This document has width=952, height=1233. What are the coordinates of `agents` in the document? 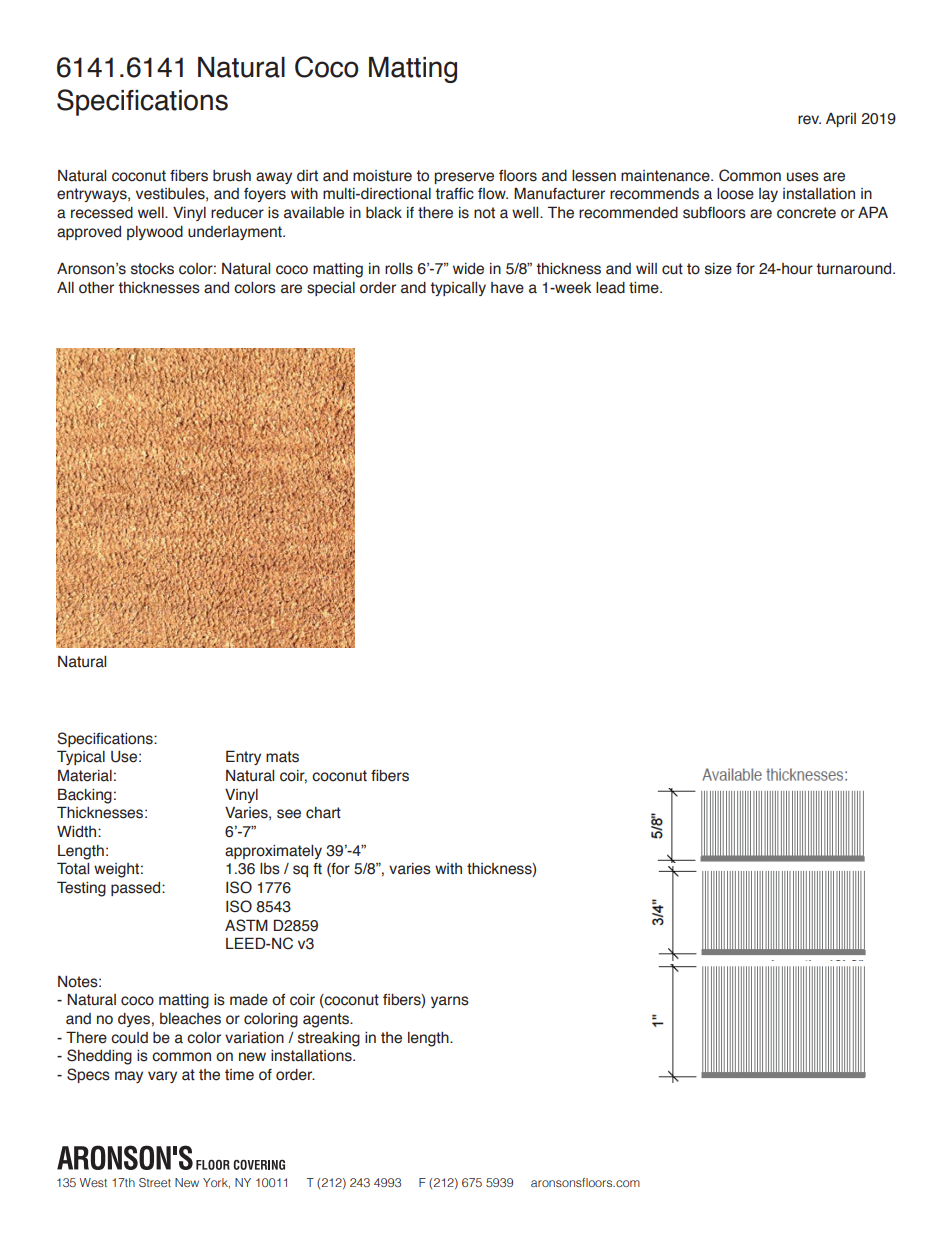 It's located at (327, 1020).
